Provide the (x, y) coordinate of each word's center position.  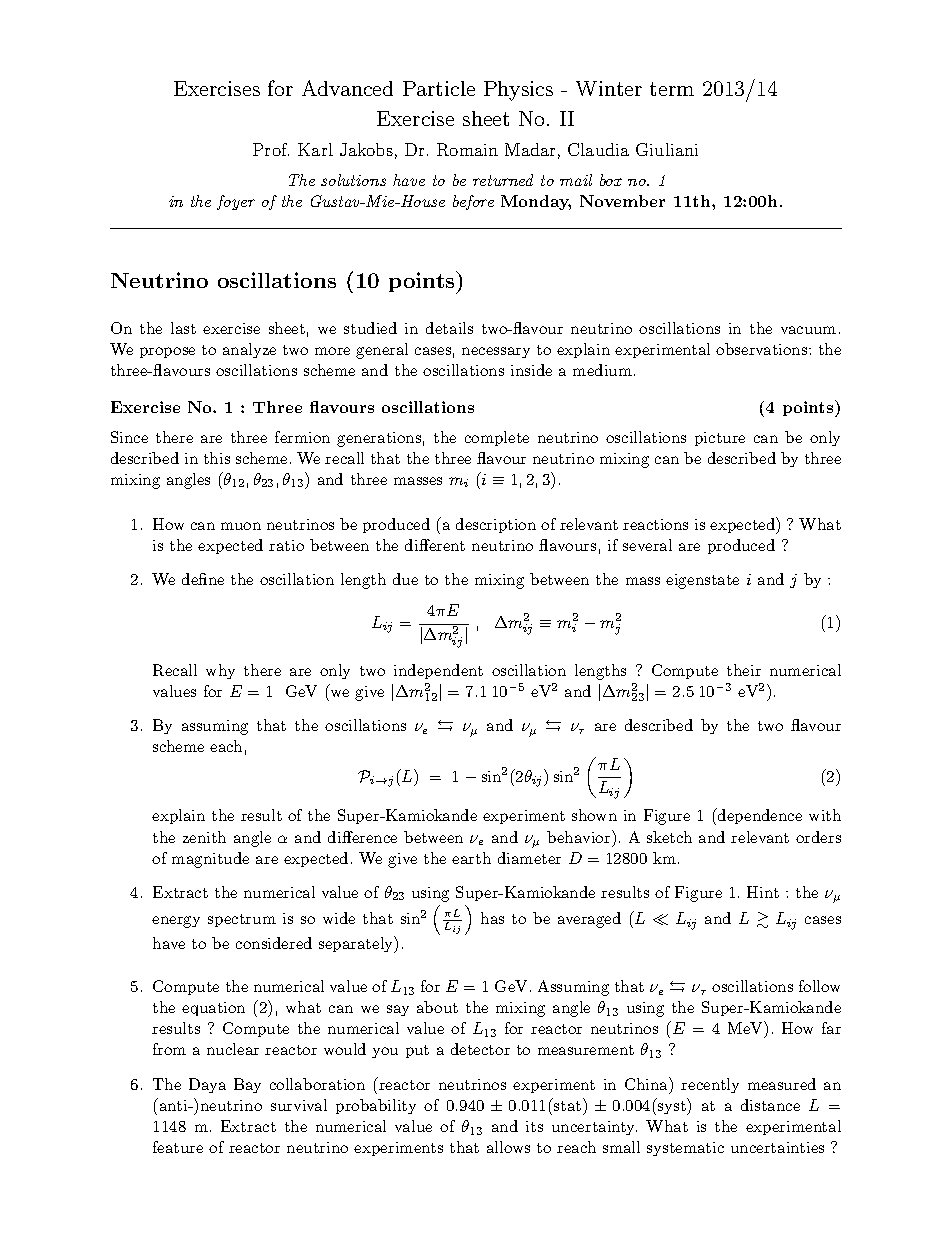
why (220, 671)
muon (241, 526)
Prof (271, 149)
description (496, 525)
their (744, 670)
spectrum (242, 920)
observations (761, 349)
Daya (207, 1085)
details (449, 328)
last (183, 328)
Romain (467, 149)
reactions (655, 524)
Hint (763, 892)
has (492, 918)
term (672, 89)
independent (438, 671)
